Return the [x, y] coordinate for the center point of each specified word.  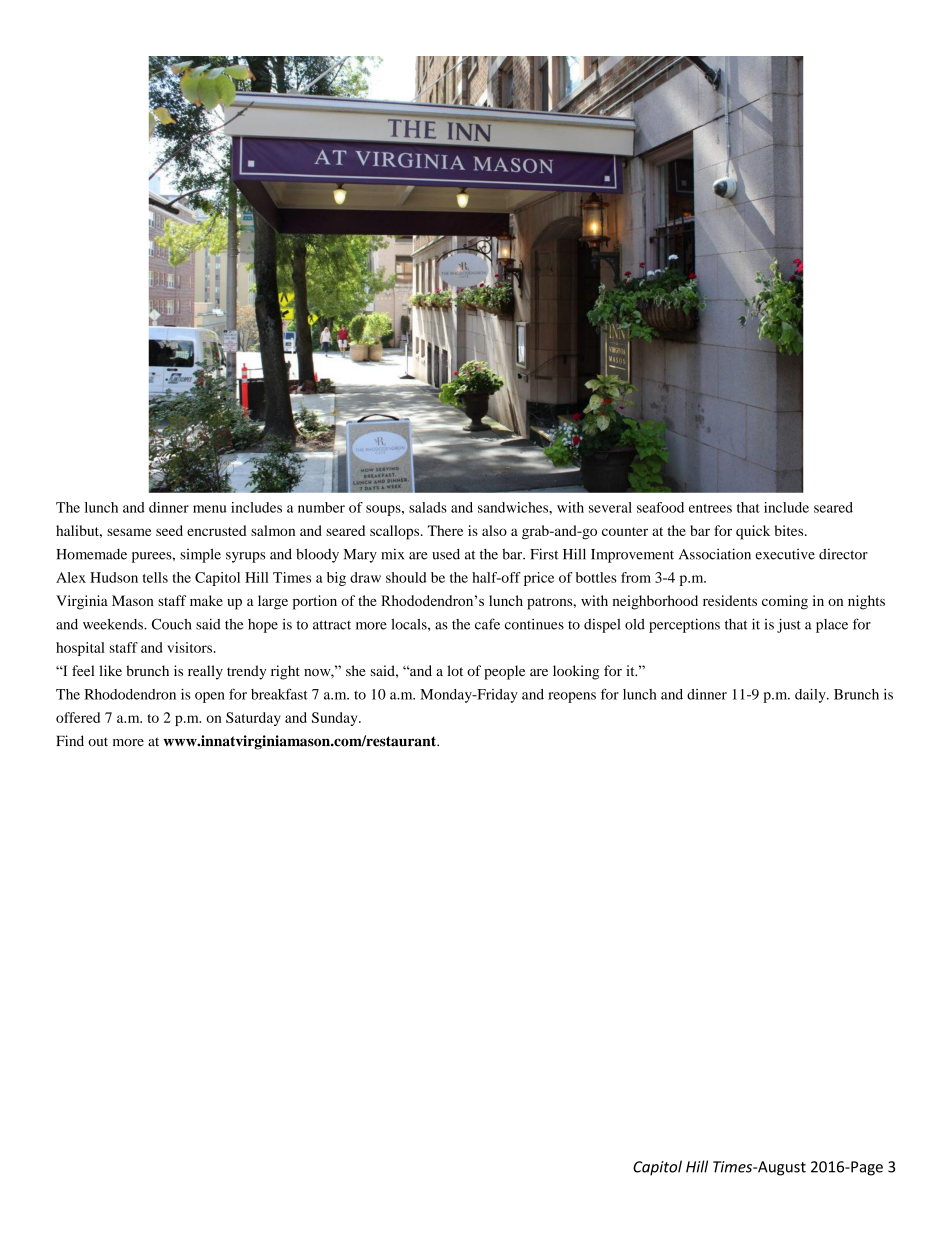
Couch [172, 624]
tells [155, 577]
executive [785, 554]
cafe [487, 624]
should [406, 577]
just [789, 625]
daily [811, 696]
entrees [710, 508]
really [205, 672]
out [98, 742]
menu [209, 509]
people [504, 672]
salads [428, 507]
